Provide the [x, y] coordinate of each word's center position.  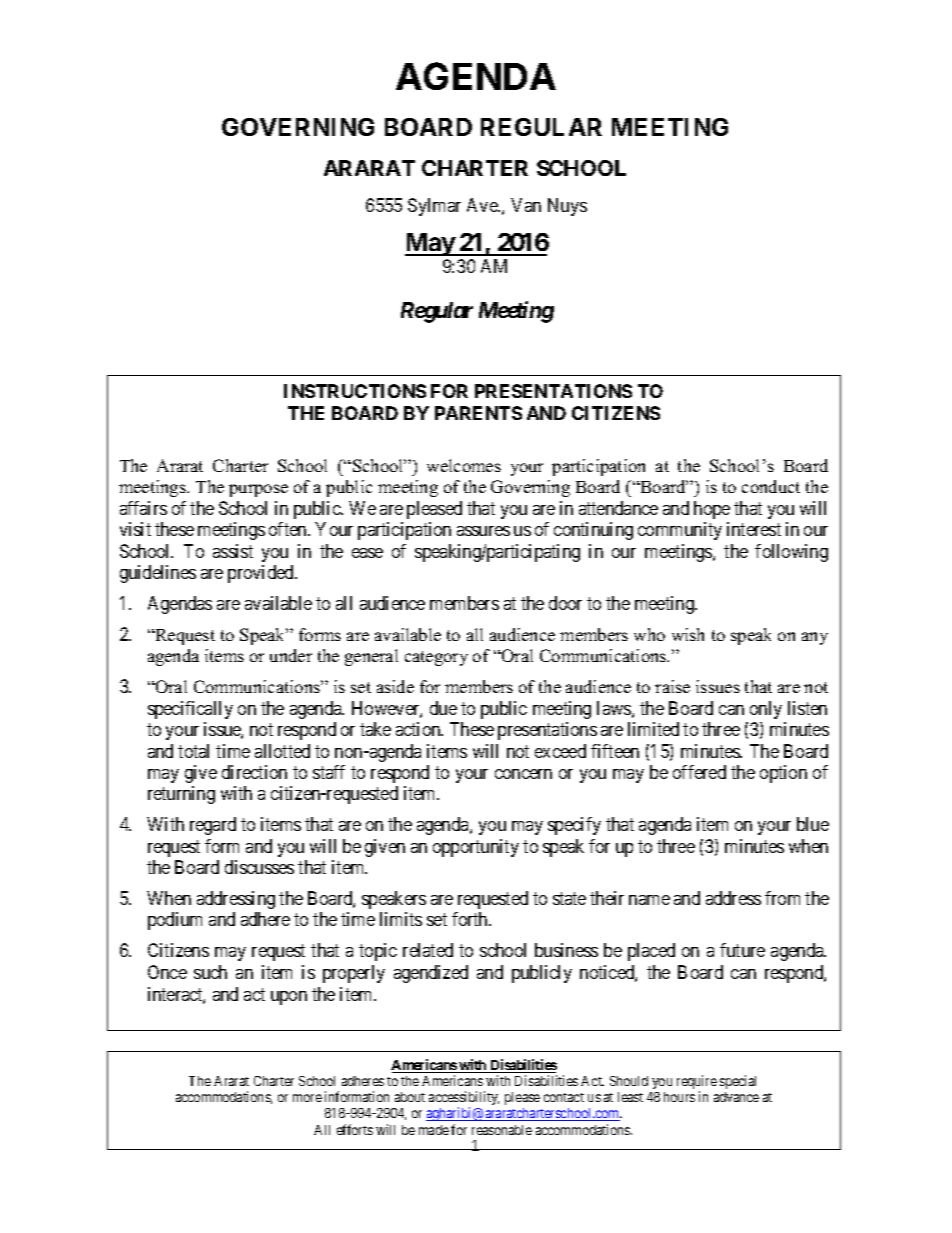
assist [233, 551]
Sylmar [434, 207]
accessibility [464, 1099]
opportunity [476, 848]
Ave [483, 205]
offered [699, 772]
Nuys [567, 207]
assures [483, 531]
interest [754, 529]
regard [213, 826]
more [307, 1098]
